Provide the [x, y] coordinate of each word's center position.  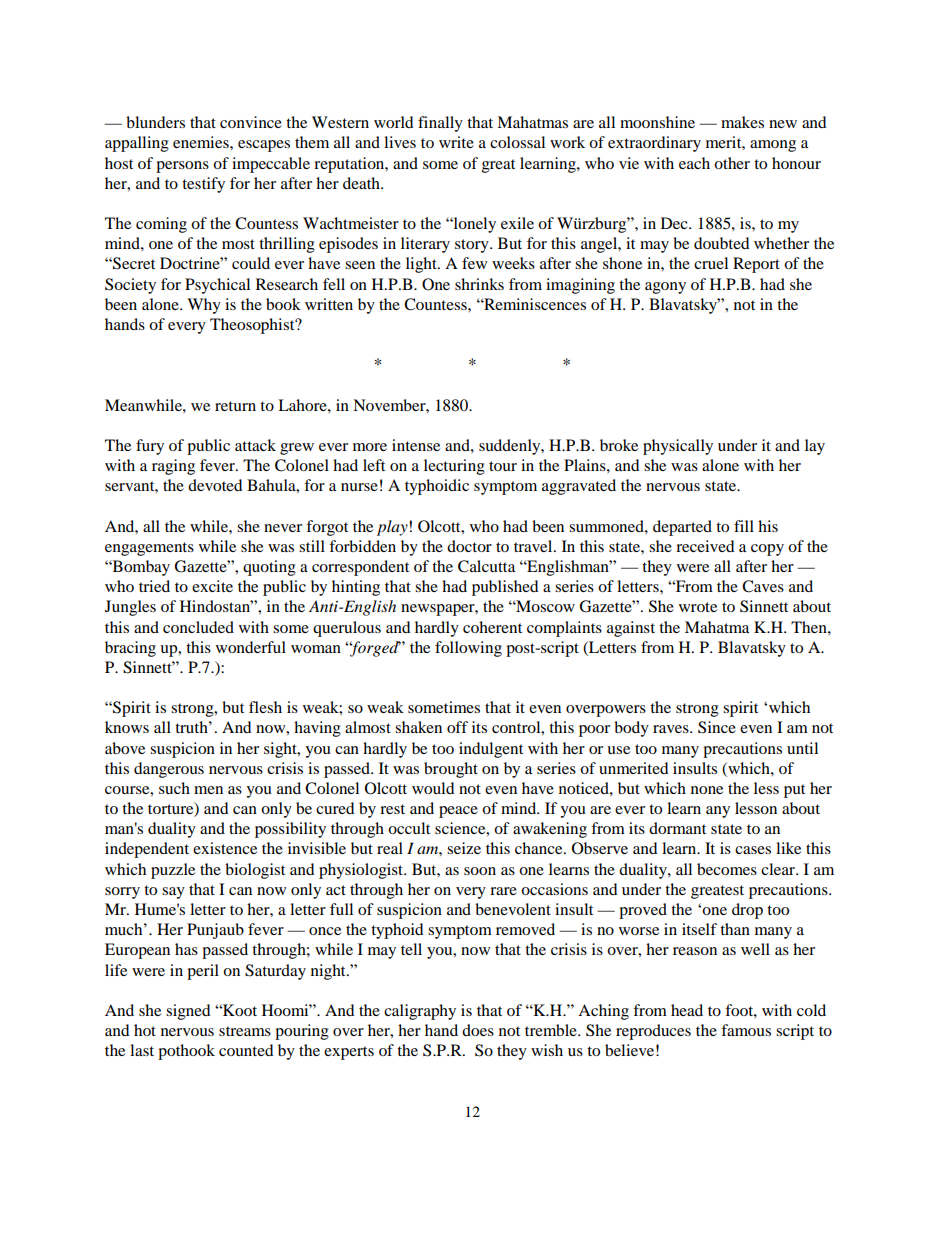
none [707, 790]
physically [678, 447]
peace [458, 812]
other [732, 163]
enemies [202, 142]
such [174, 788]
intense [416, 445]
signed [188, 1012]
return [235, 406]
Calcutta [486, 566]
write [456, 142]
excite [212, 586]
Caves [763, 586]
